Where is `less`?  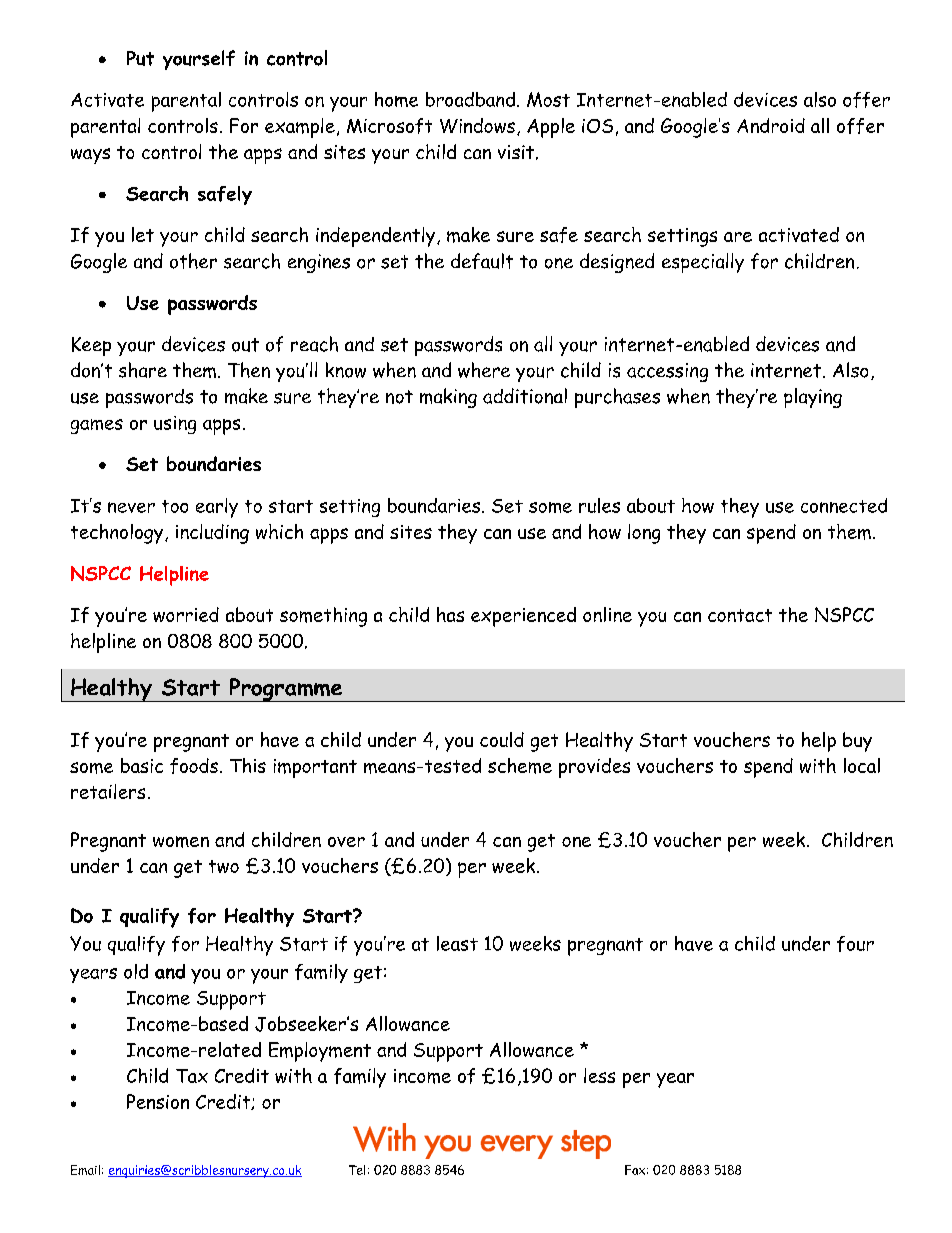 less is located at coordinates (599, 1075).
